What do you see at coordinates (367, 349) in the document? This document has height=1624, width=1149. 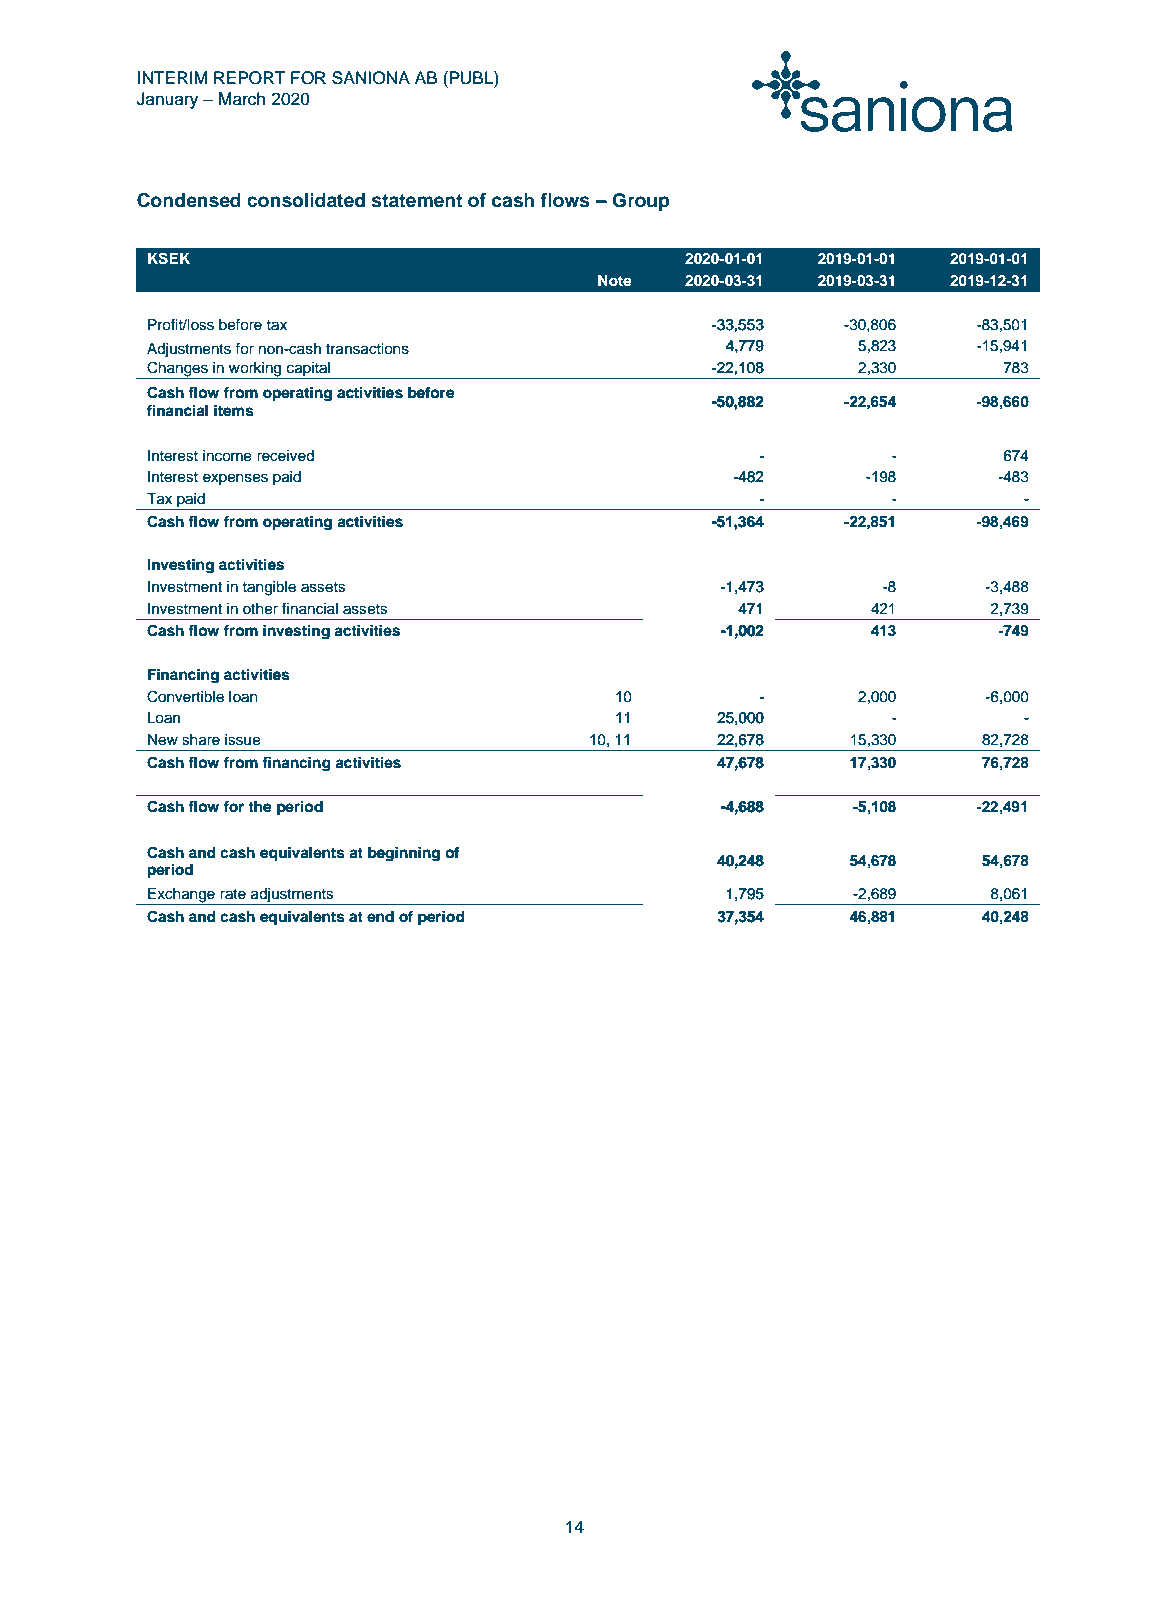 I see `transactions` at bounding box center [367, 349].
